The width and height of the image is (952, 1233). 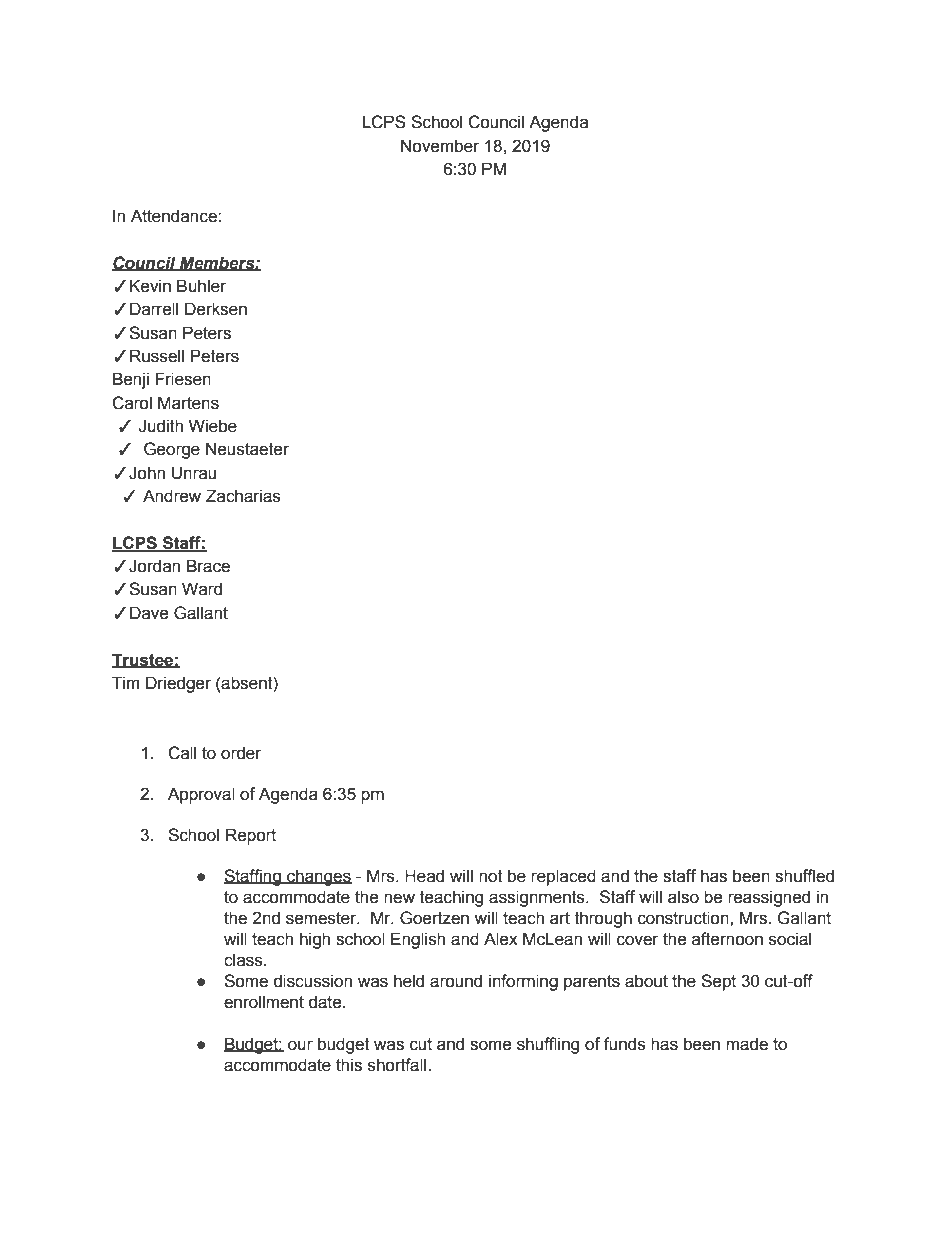 I want to click on enrollment, so click(x=264, y=1002).
